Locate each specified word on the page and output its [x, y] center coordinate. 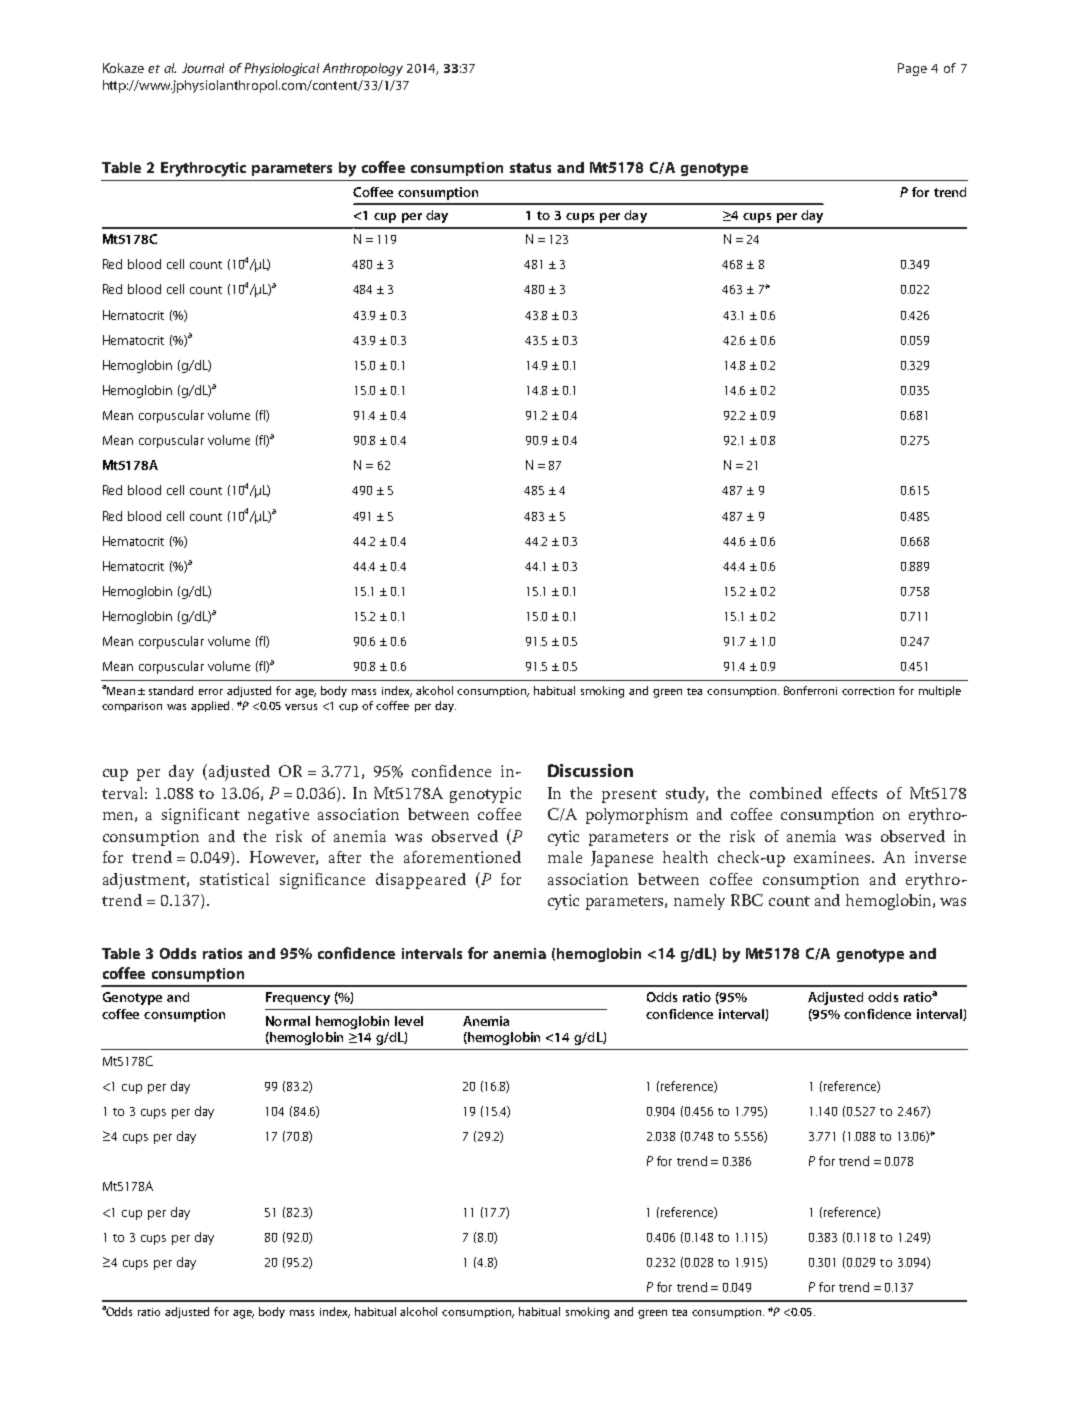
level [409, 1021]
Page [912, 69]
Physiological [282, 69]
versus [301, 707]
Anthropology [363, 69]
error [211, 692]
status [530, 168]
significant [201, 816]
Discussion [590, 770]
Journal [203, 68]
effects [854, 793]
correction [868, 691]
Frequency [298, 998]
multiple [940, 691]
